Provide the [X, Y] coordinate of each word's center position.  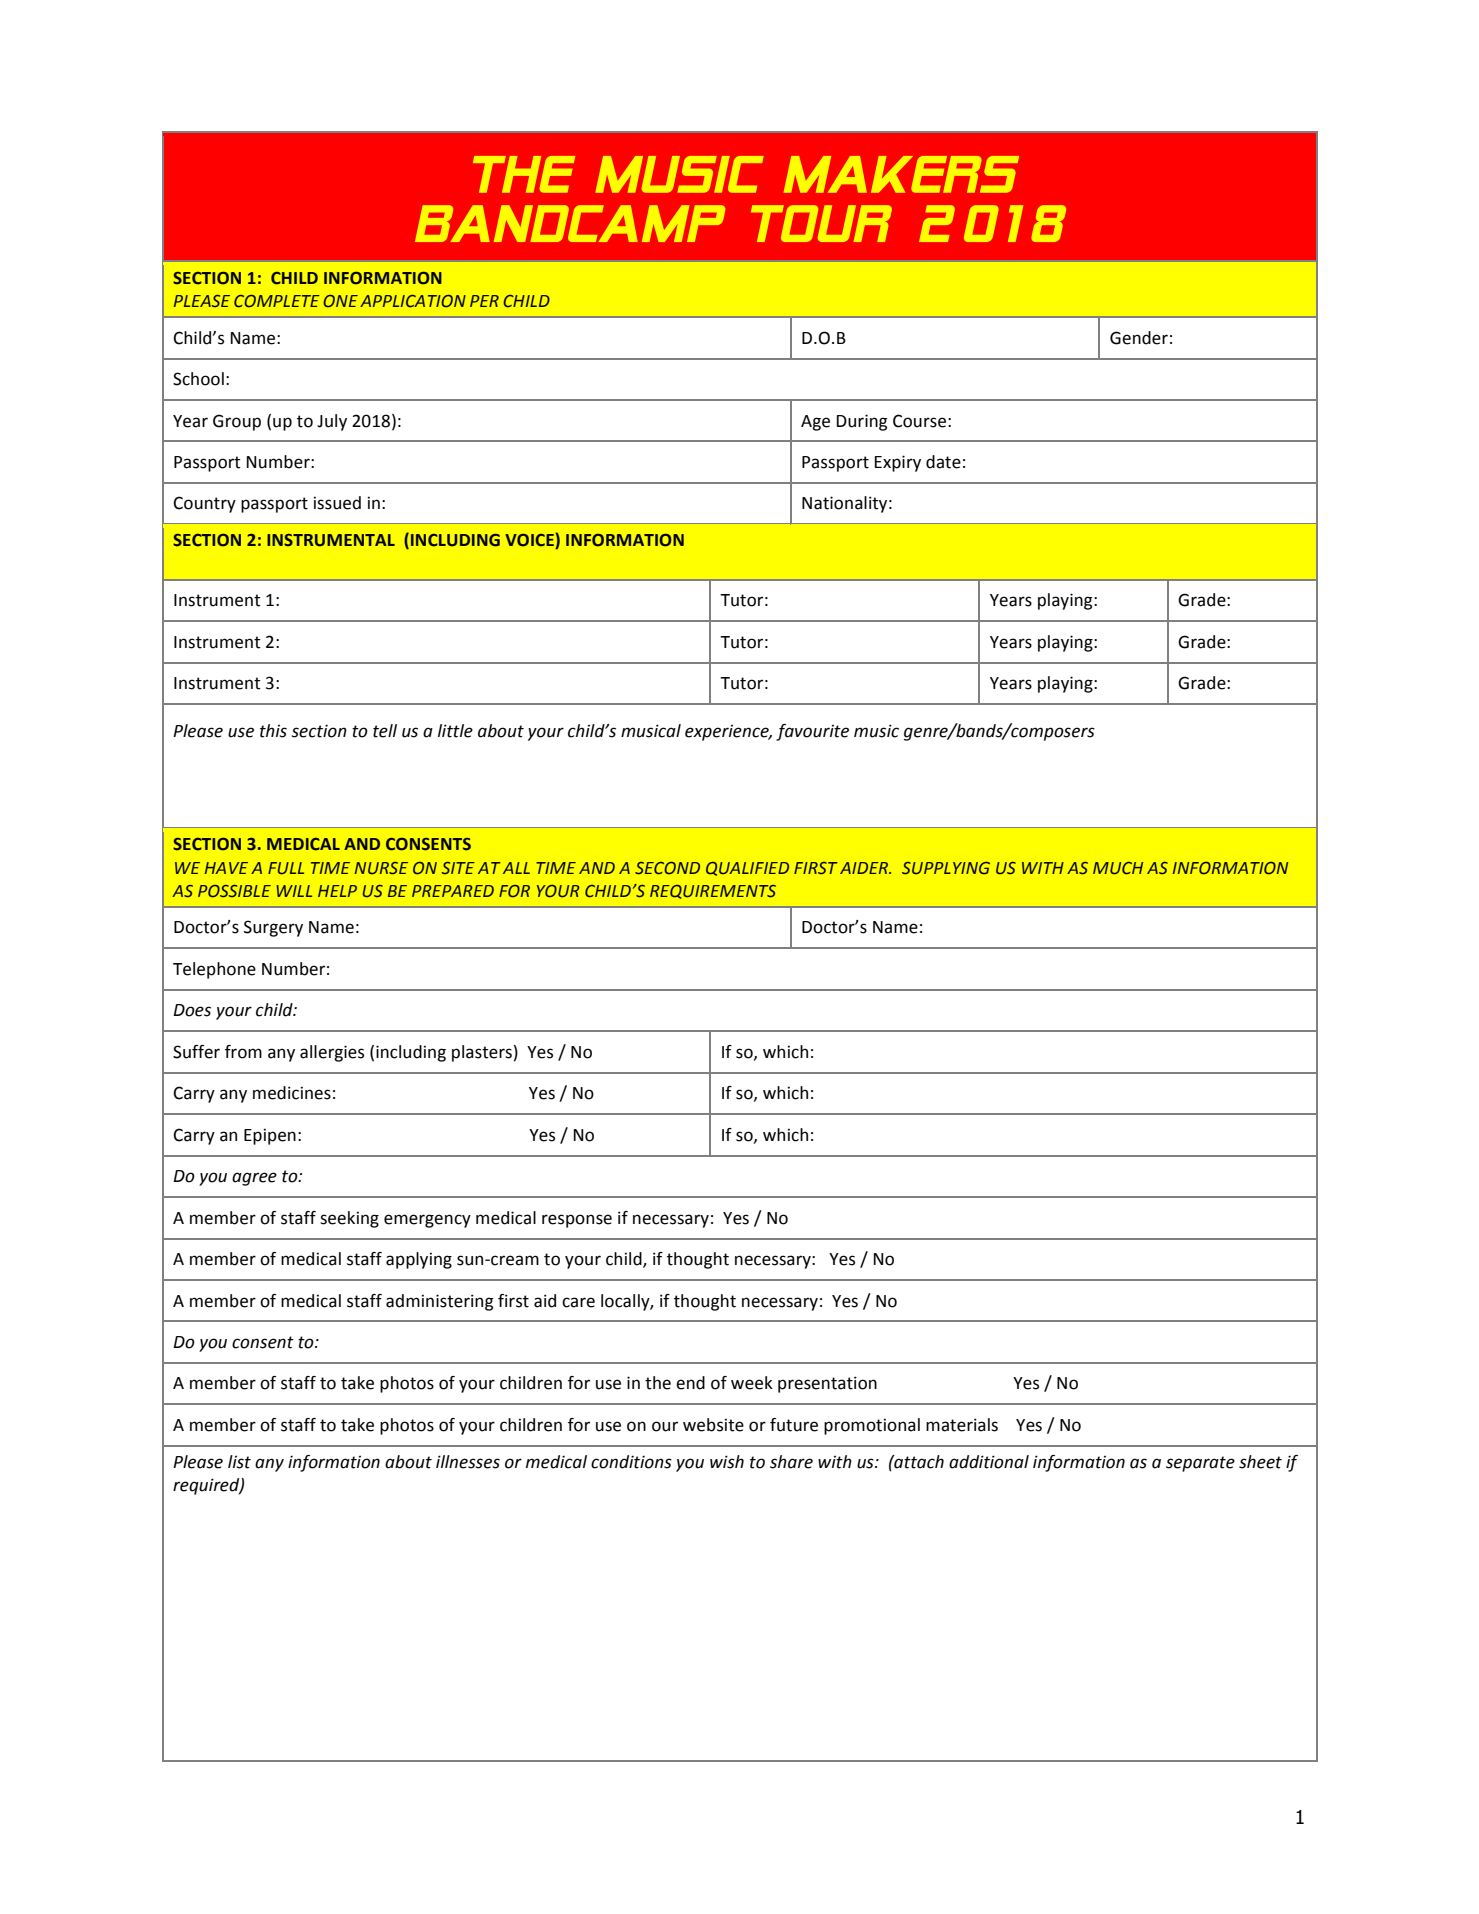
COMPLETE [277, 301]
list [239, 1462]
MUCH [1118, 868]
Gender [1139, 338]
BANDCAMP [570, 223]
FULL [286, 868]
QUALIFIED [747, 869]
